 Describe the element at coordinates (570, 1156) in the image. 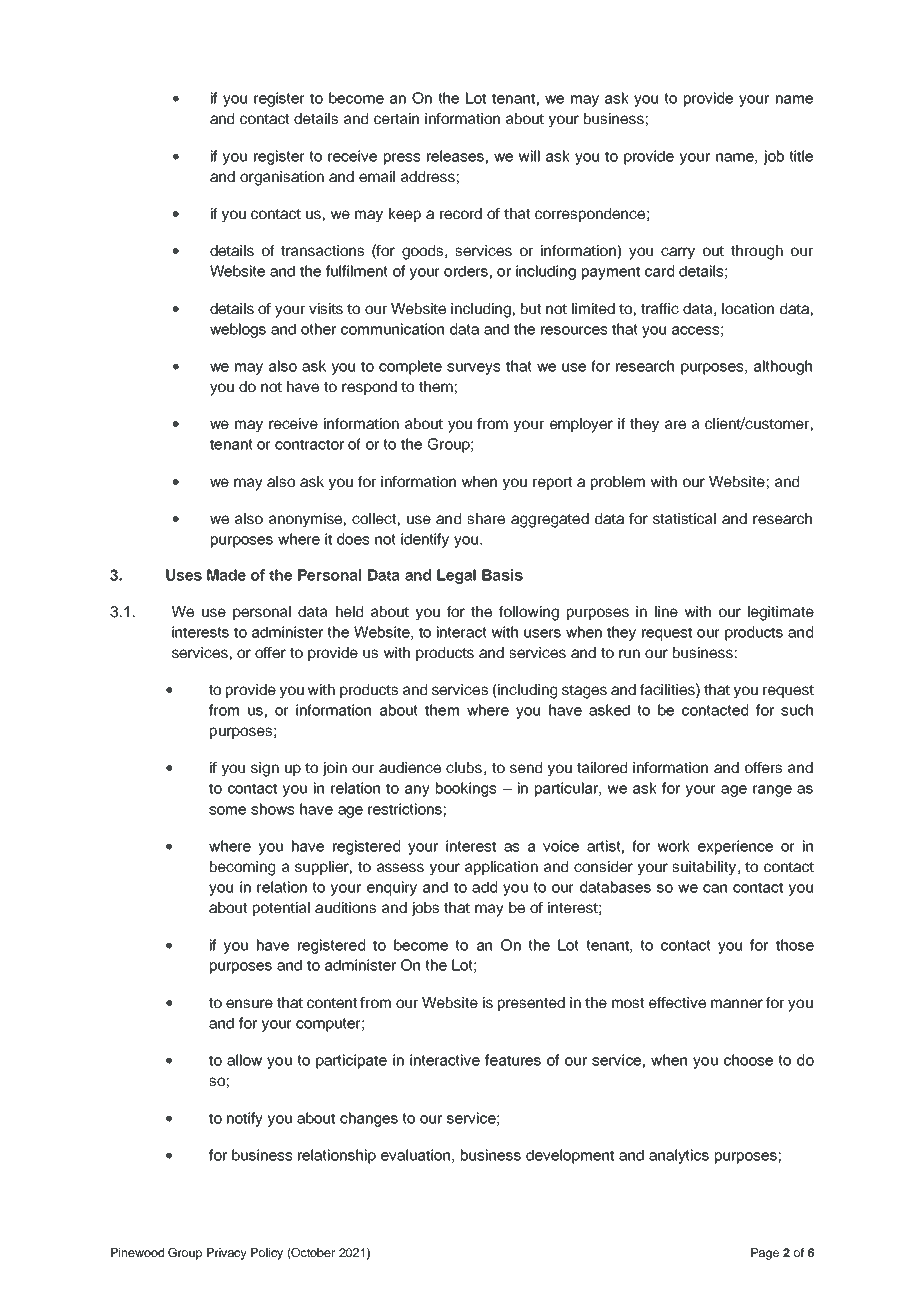

I see `development` at that location.
